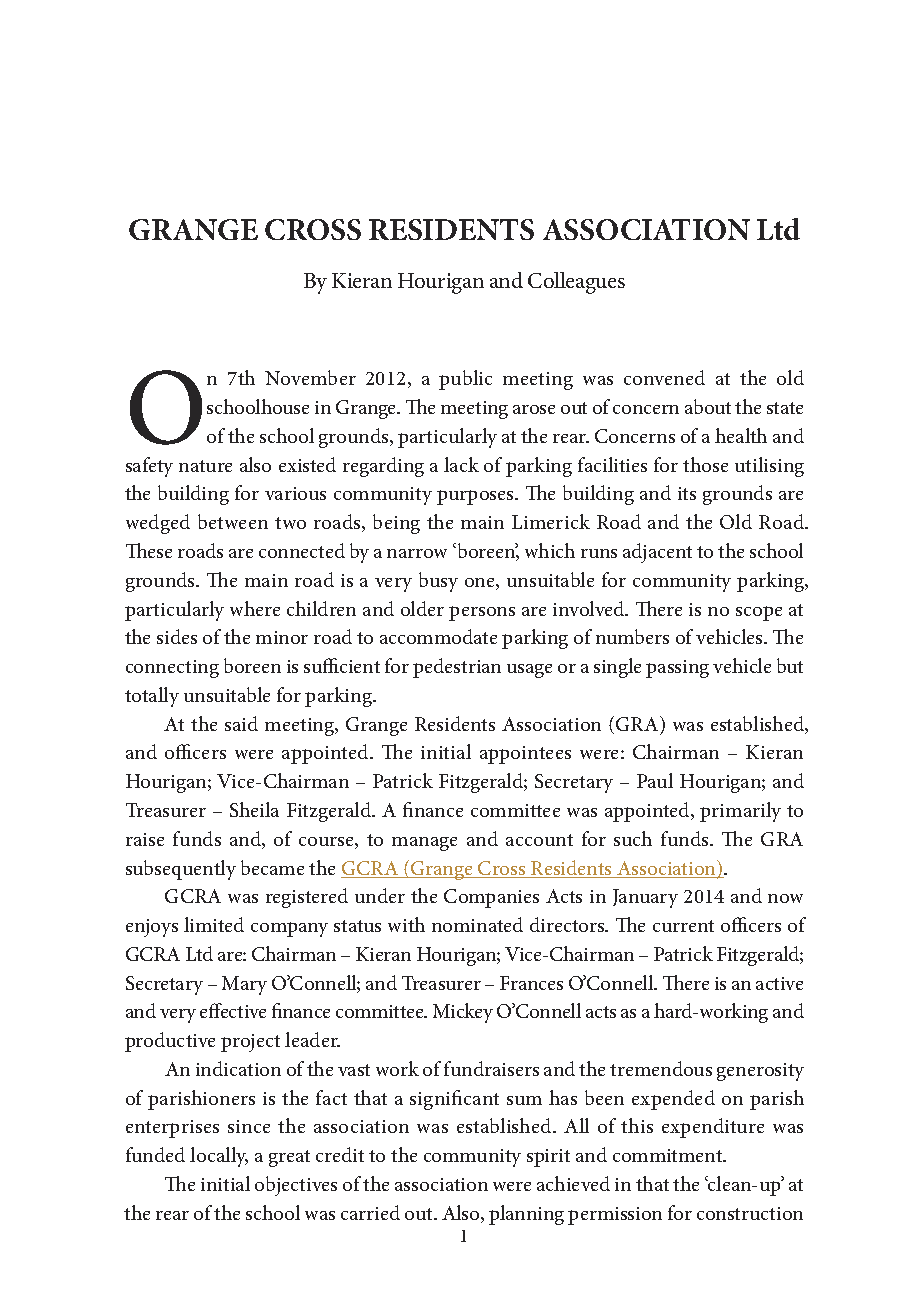  Describe the element at coordinates (463, 1013) in the document. I see `Mickey` at that location.
